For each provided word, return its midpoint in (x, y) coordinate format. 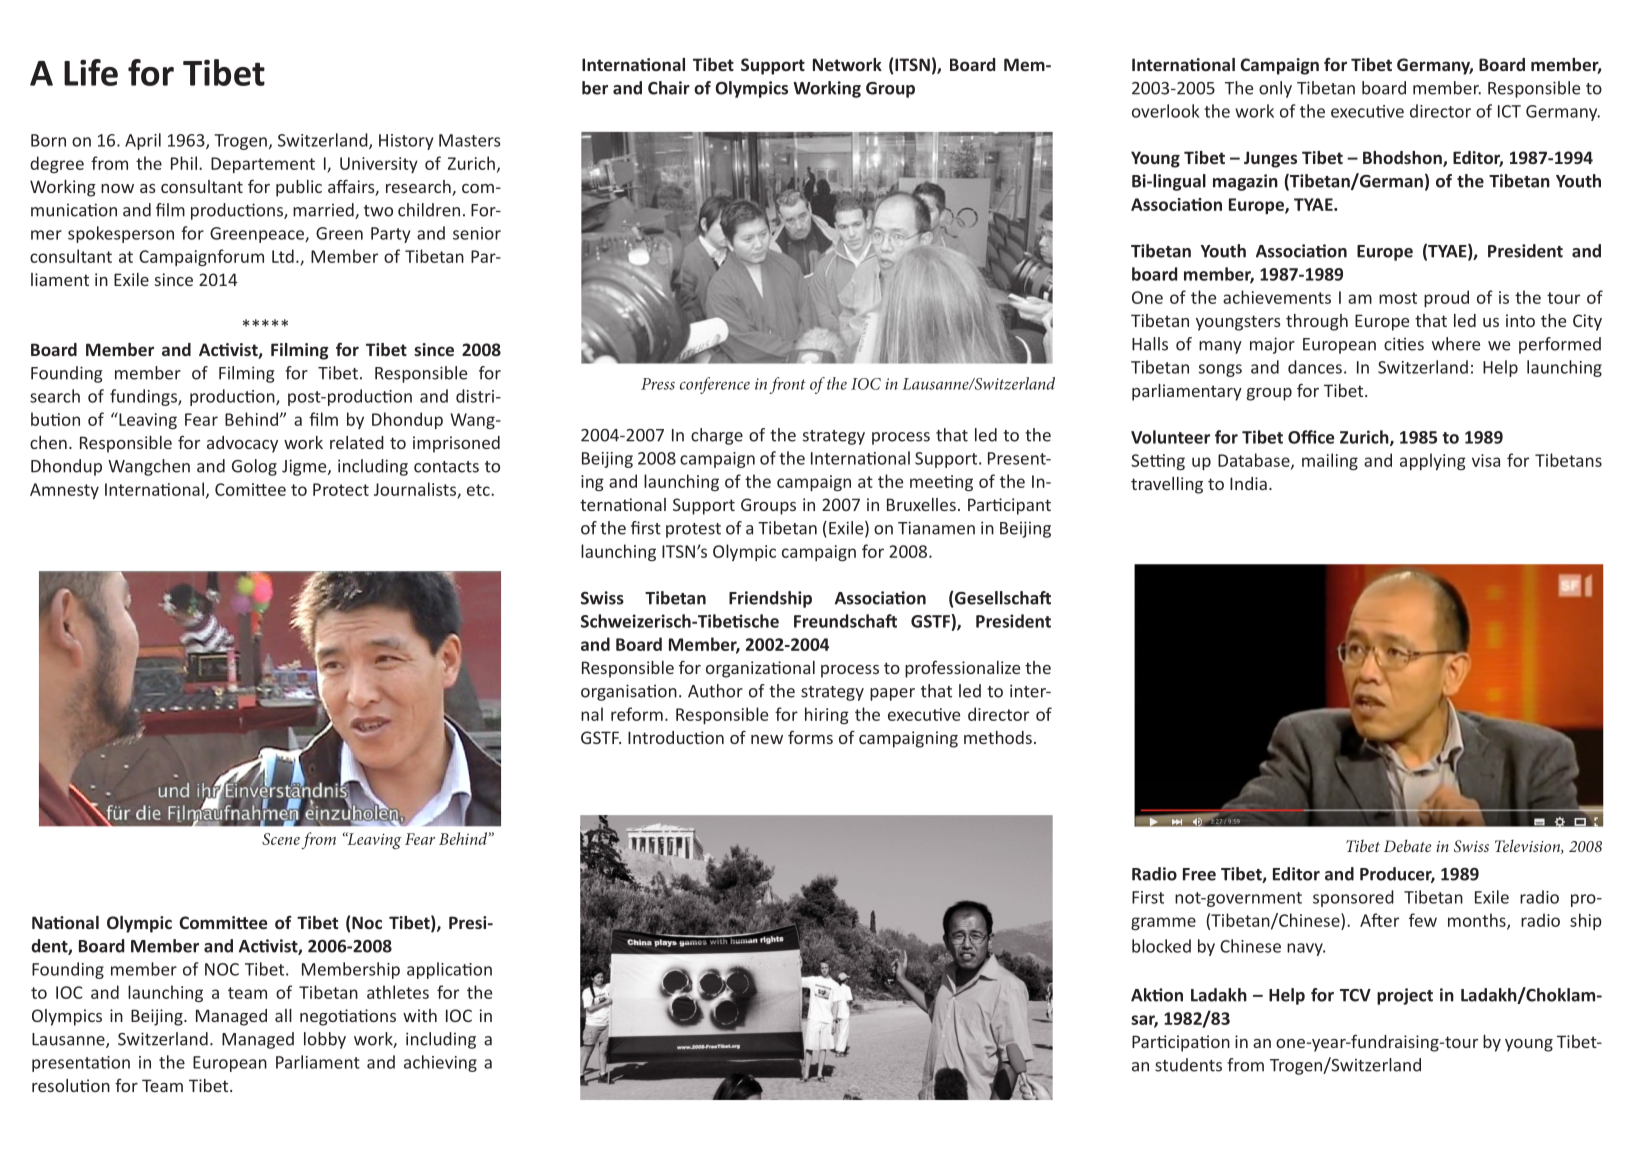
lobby (325, 1040)
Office (1311, 437)
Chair (669, 88)
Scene (281, 839)
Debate (1407, 845)
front (787, 385)
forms (810, 737)
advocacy (242, 444)
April (143, 141)
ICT (1509, 111)
